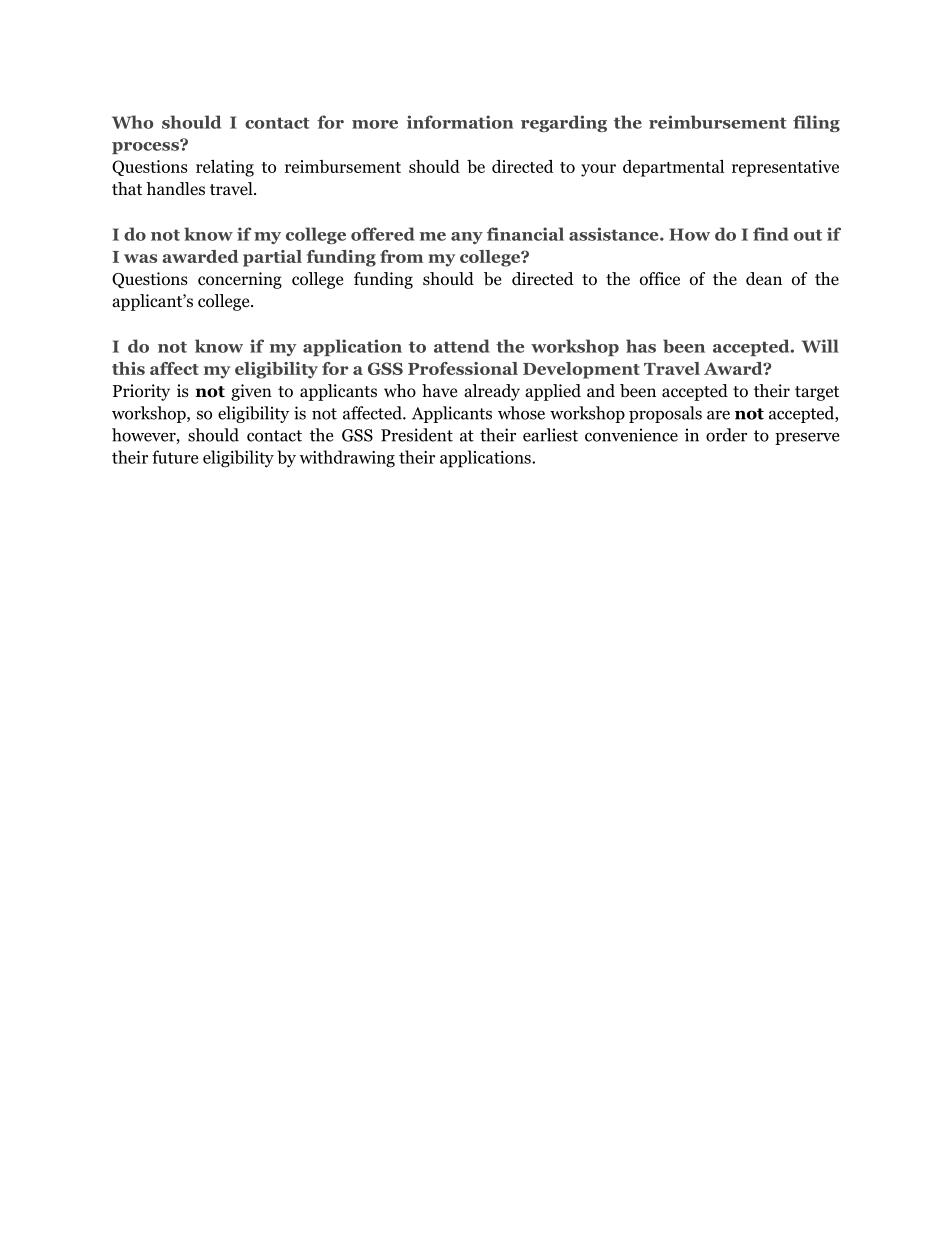 This page has height=1233, width=952. What do you see at coordinates (175, 457) in the page?
I see `future` at bounding box center [175, 457].
